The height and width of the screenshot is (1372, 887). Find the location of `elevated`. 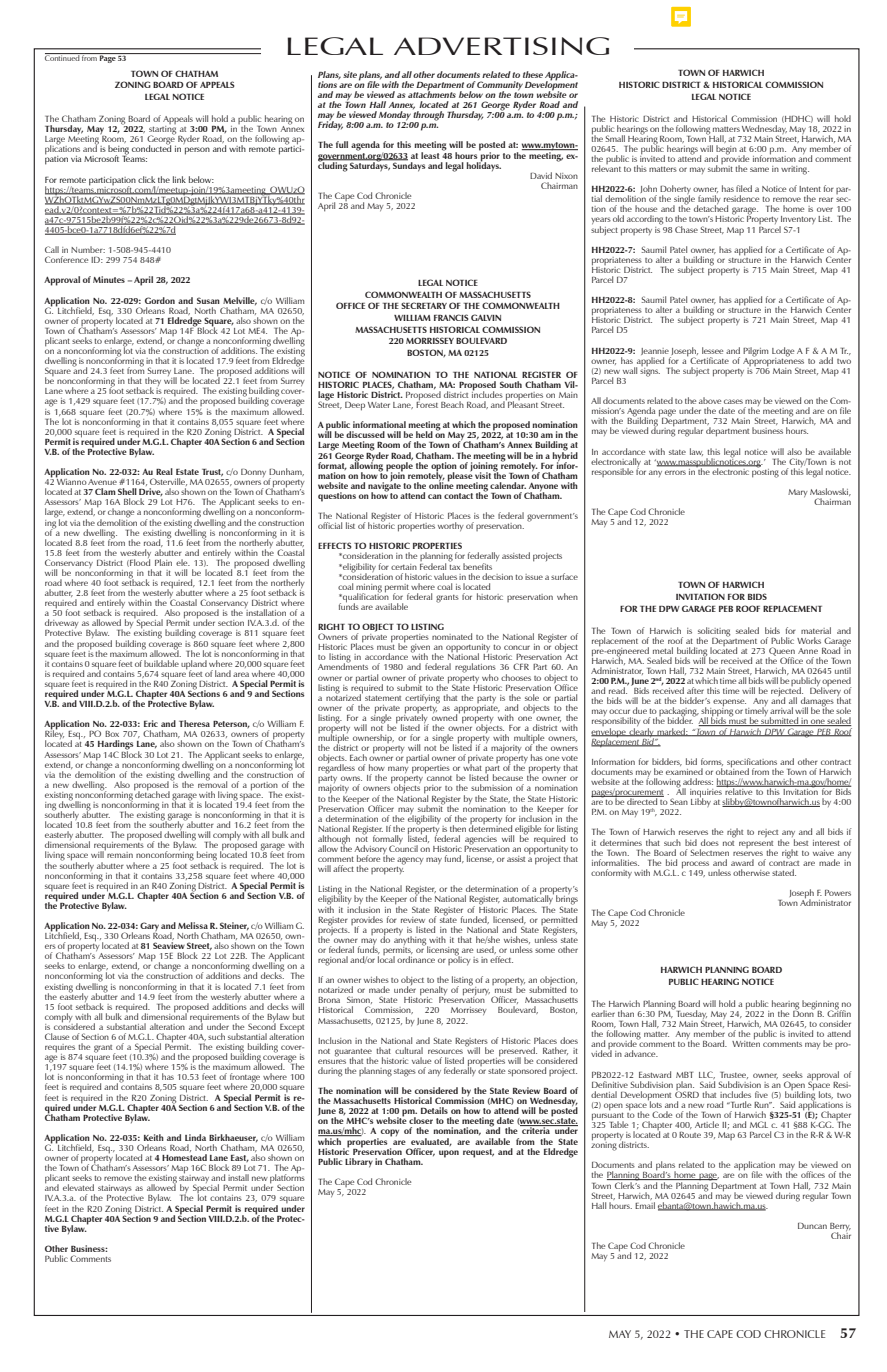

elevated is located at coordinates (78, 1187).
